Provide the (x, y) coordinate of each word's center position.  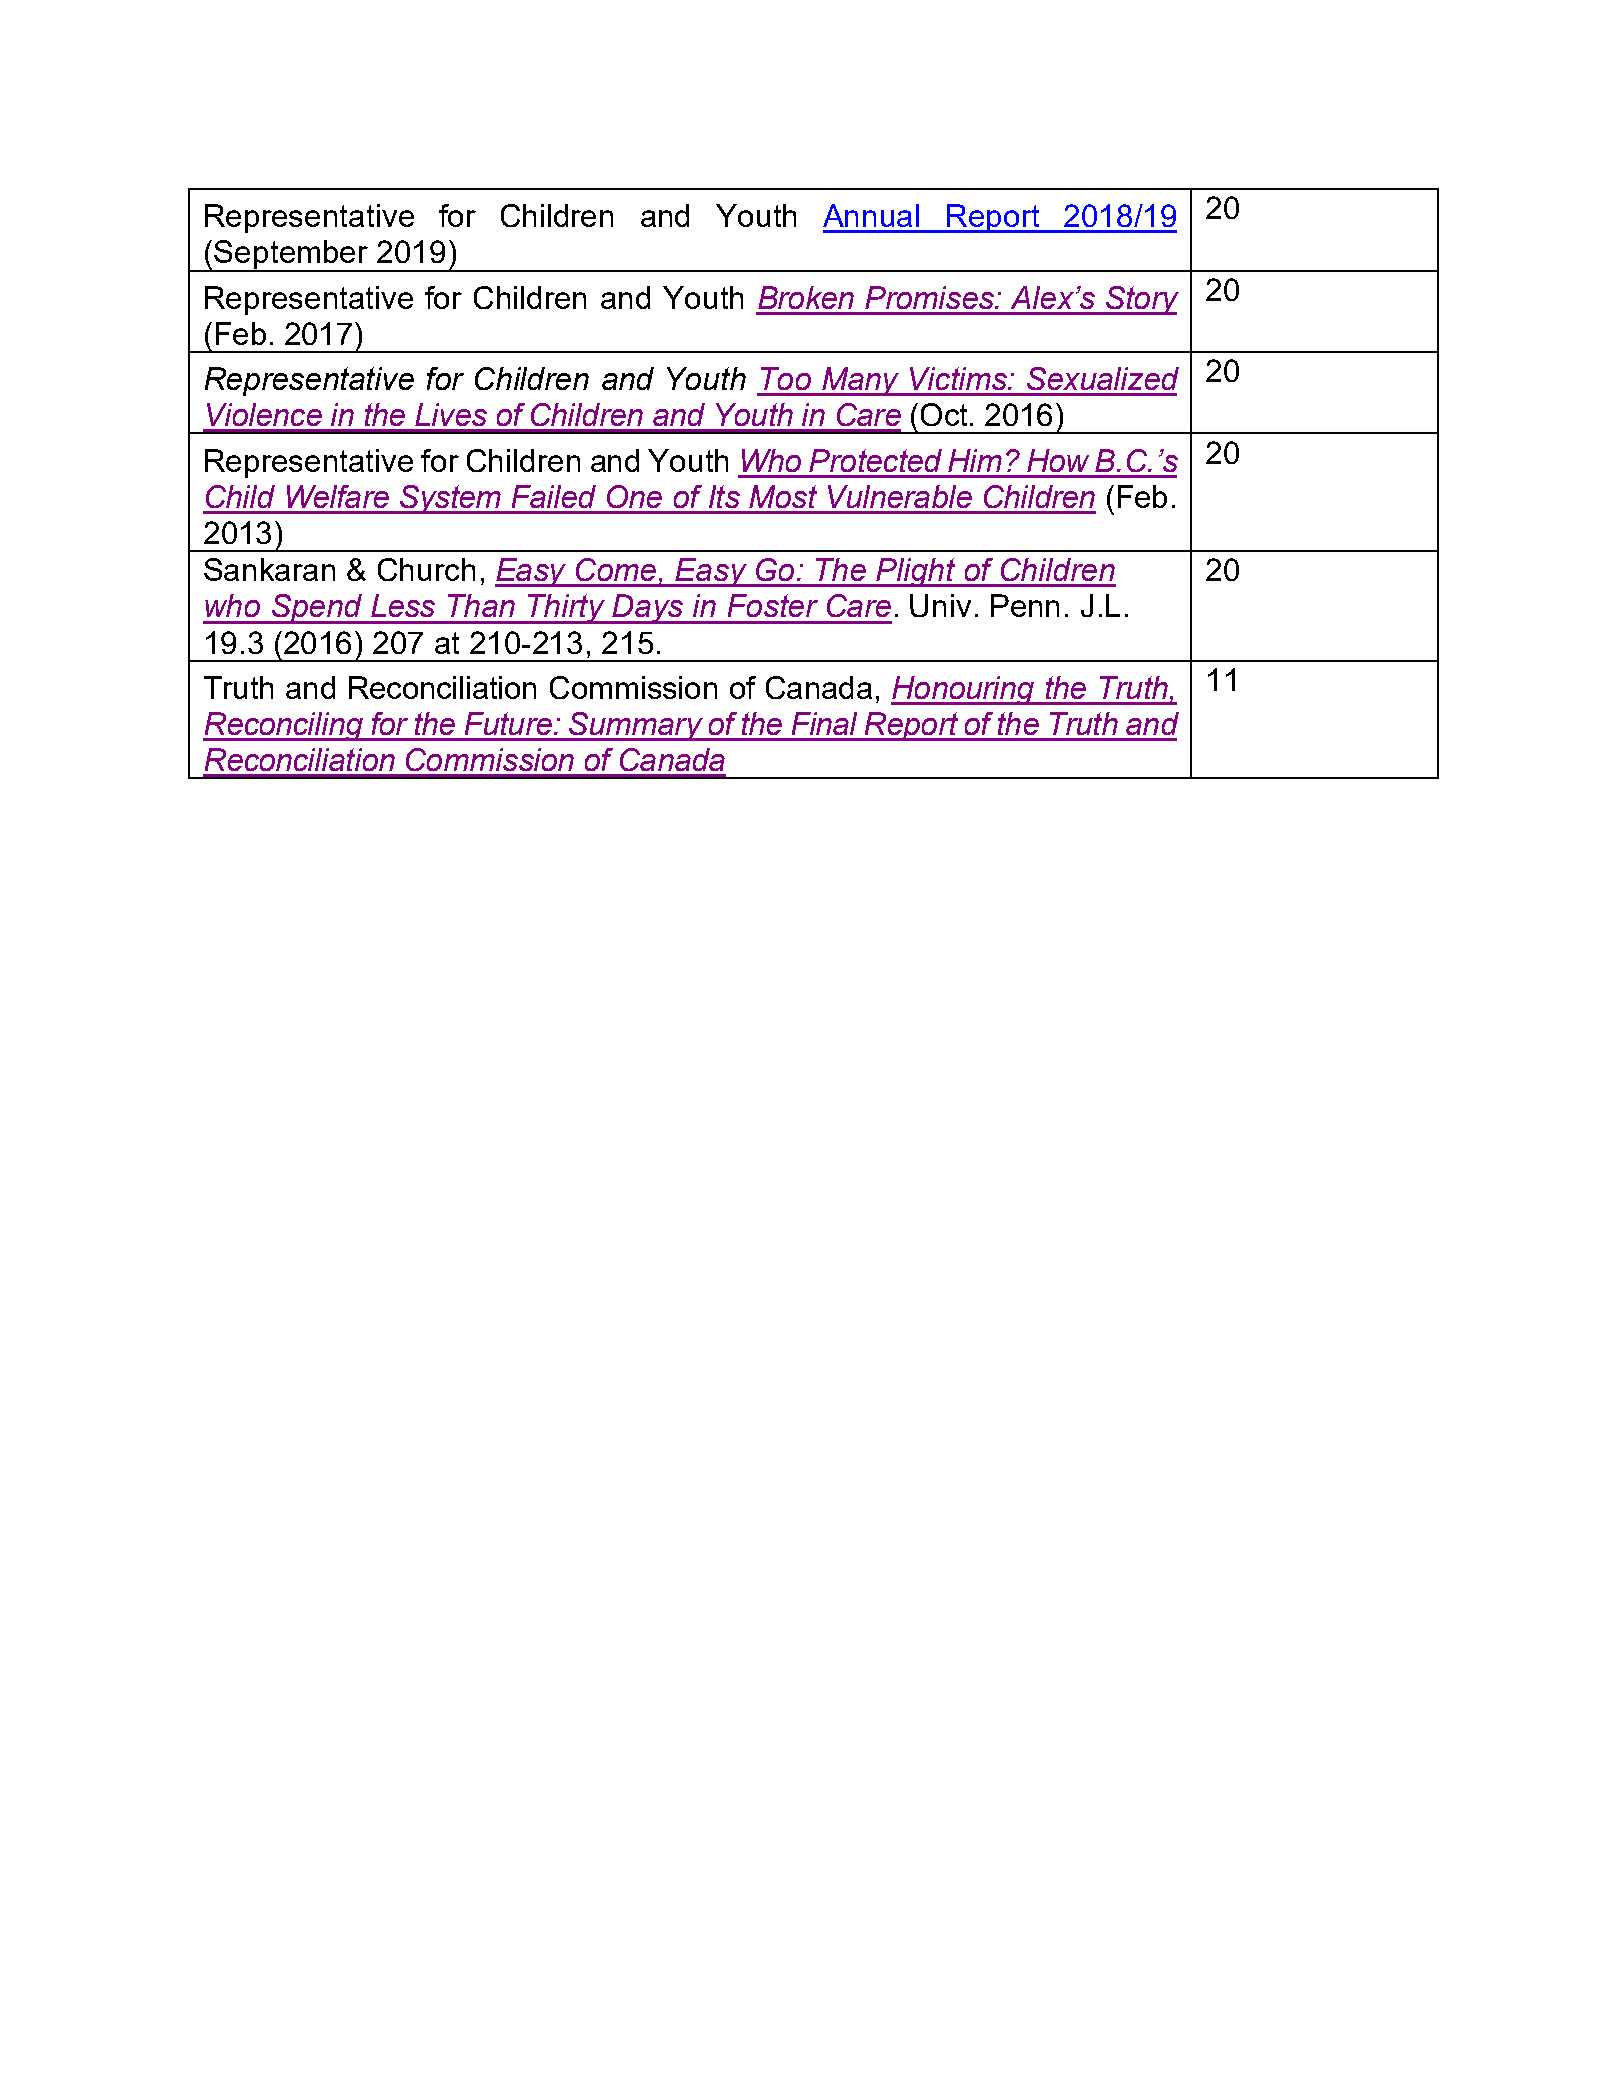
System (451, 499)
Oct (944, 414)
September (292, 256)
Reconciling (284, 726)
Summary (636, 726)
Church (426, 569)
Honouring (964, 690)
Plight (917, 572)
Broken (806, 297)
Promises (930, 297)
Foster (773, 605)
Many (860, 381)
